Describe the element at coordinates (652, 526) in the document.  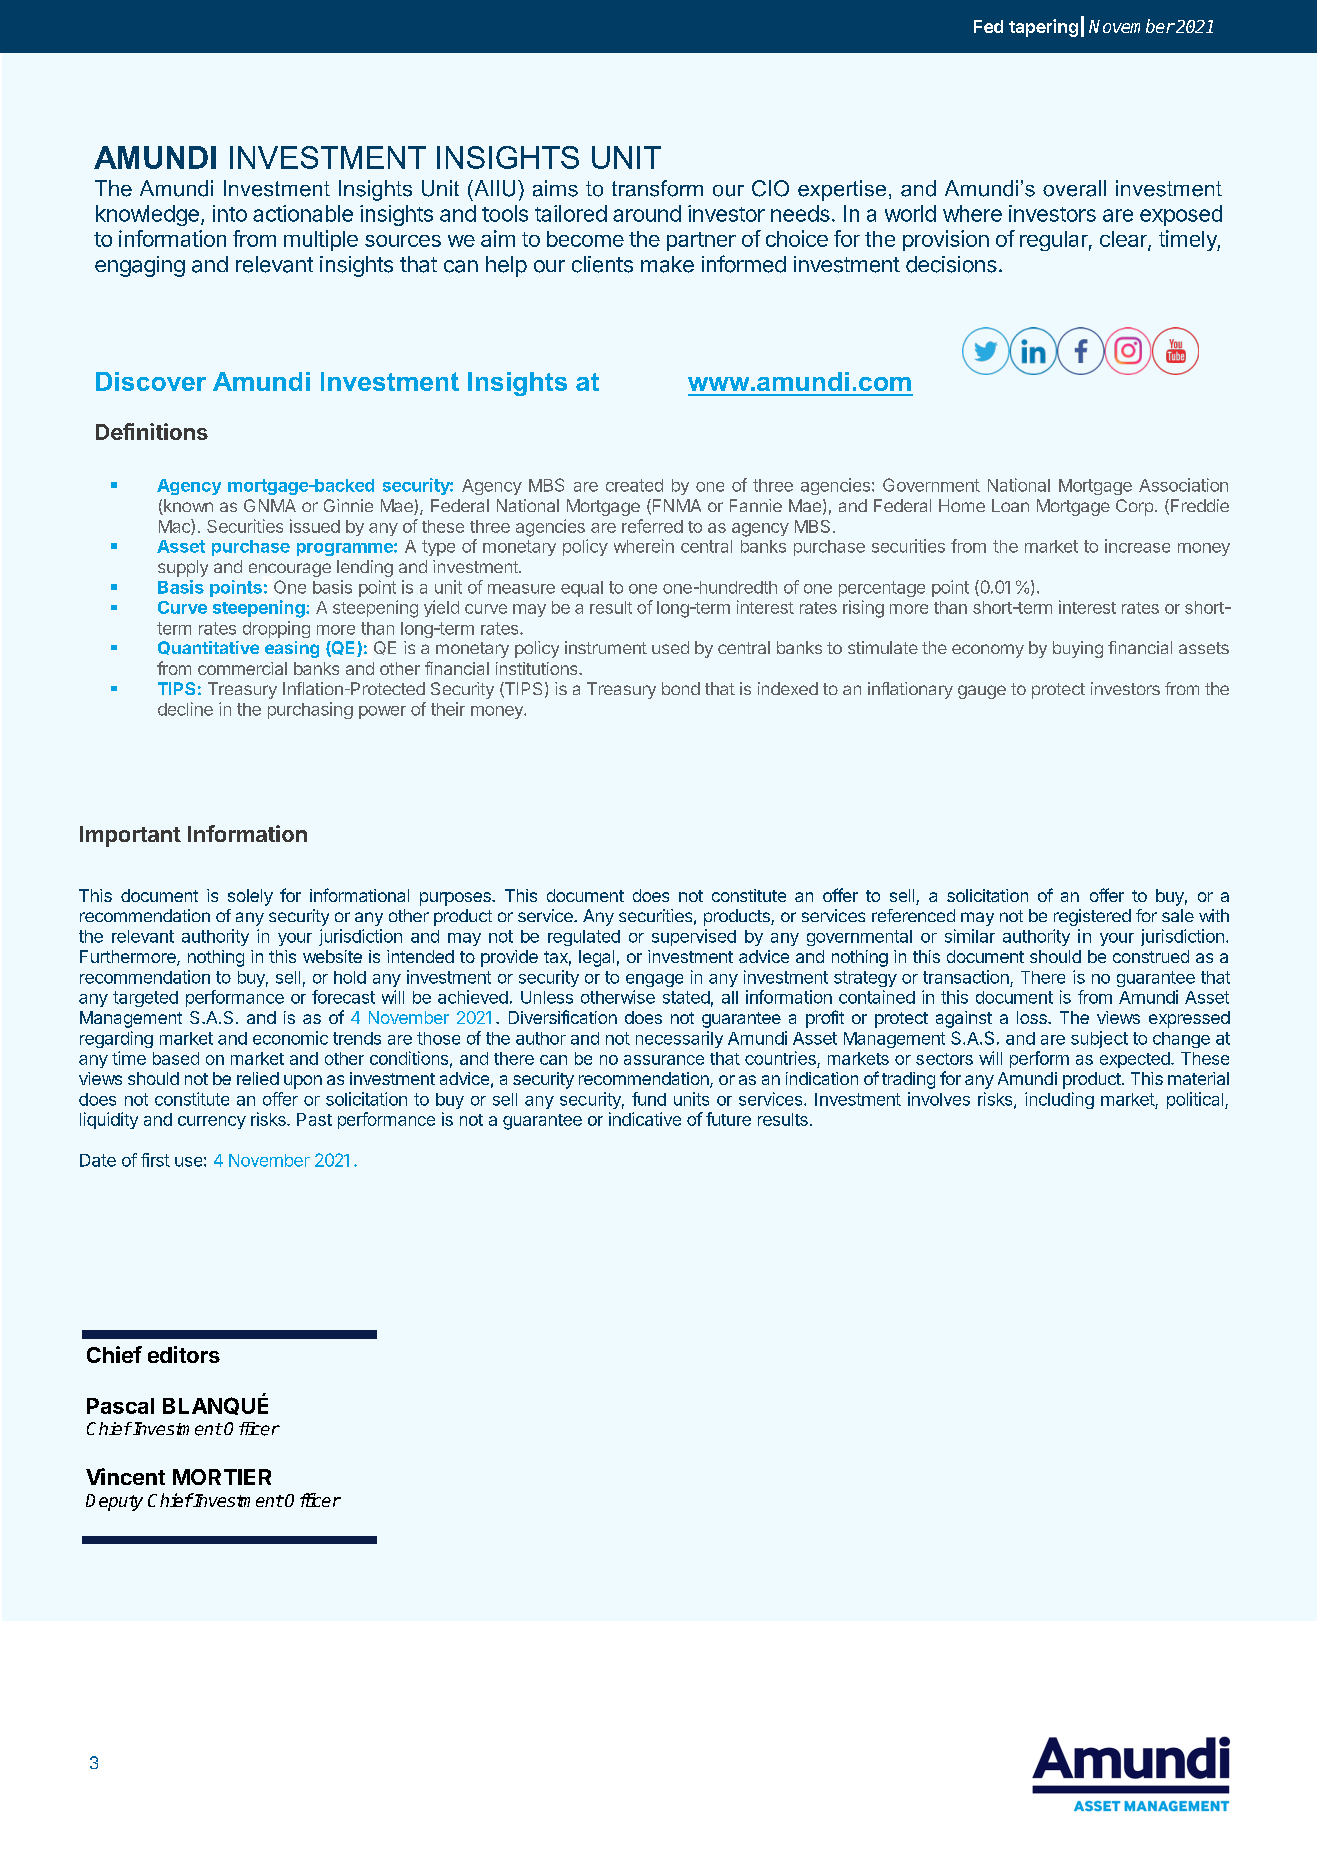
I see `referred` at that location.
